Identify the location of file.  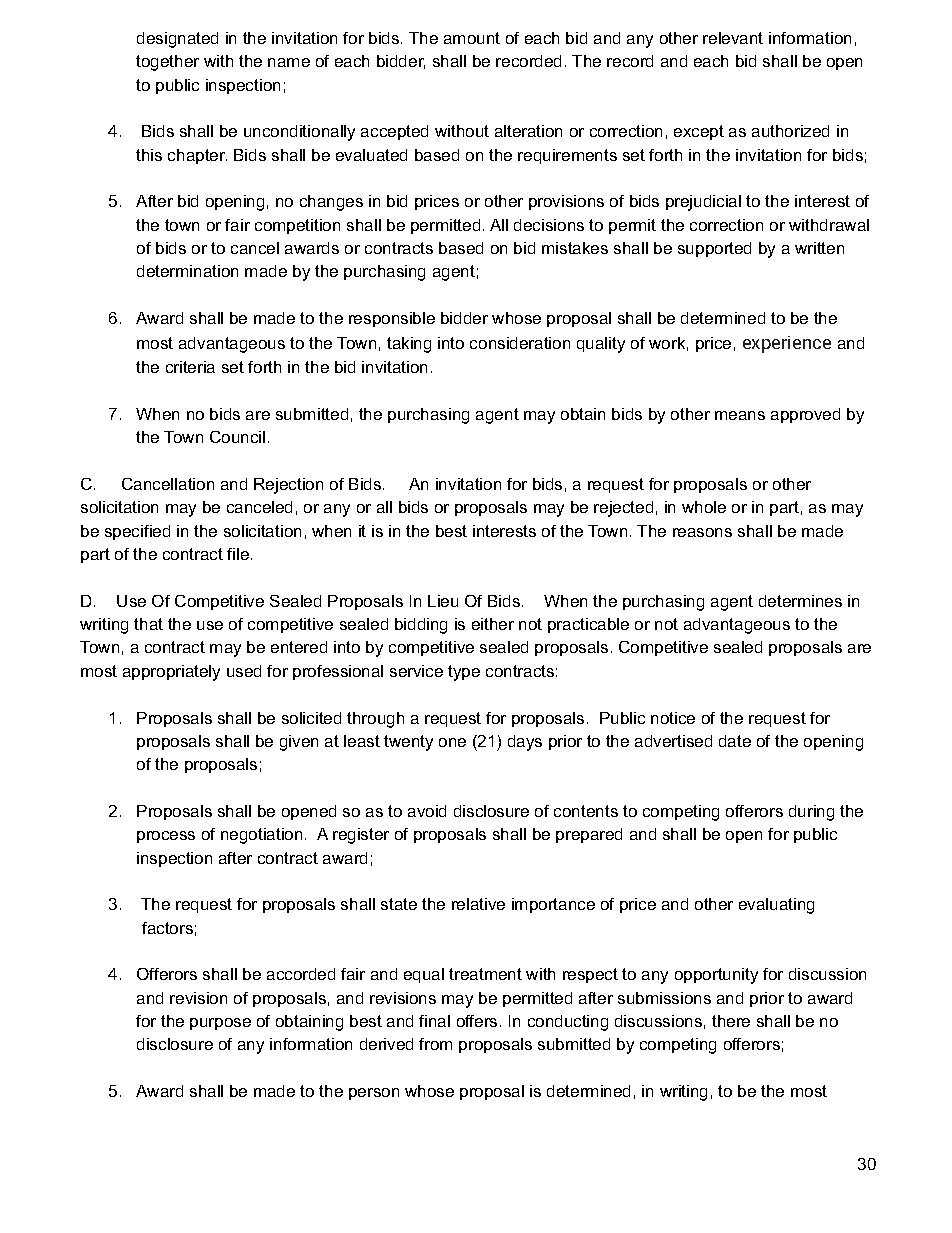
(239, 554).
